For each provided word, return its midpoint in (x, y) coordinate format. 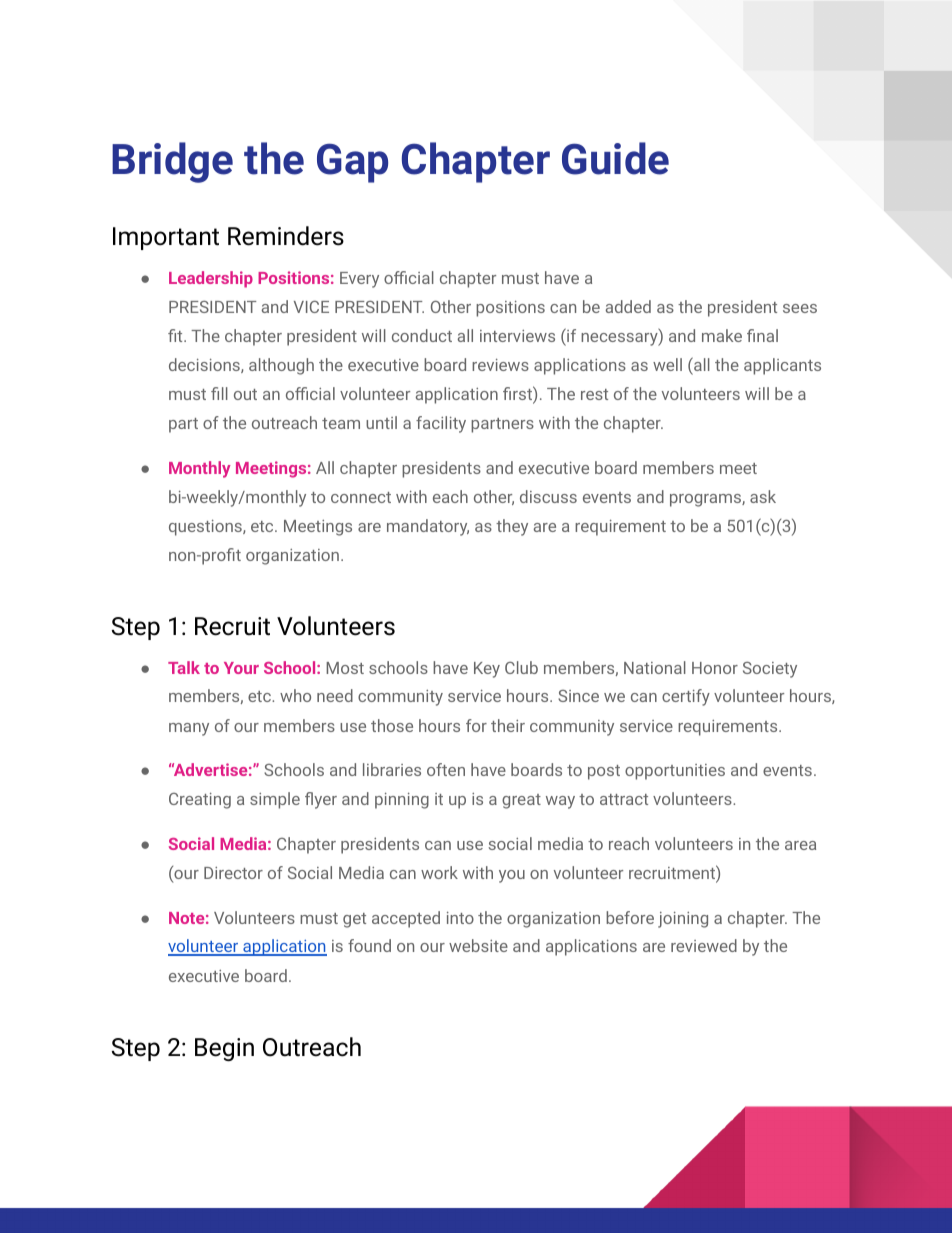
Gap (352, 163)
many (189, 729)
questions (206, 528)
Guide (615, 158)
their (508, 725)
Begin (224, 1049)
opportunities (675, 772)
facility (441, 424)
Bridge (172, 162)
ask (763, 496)
